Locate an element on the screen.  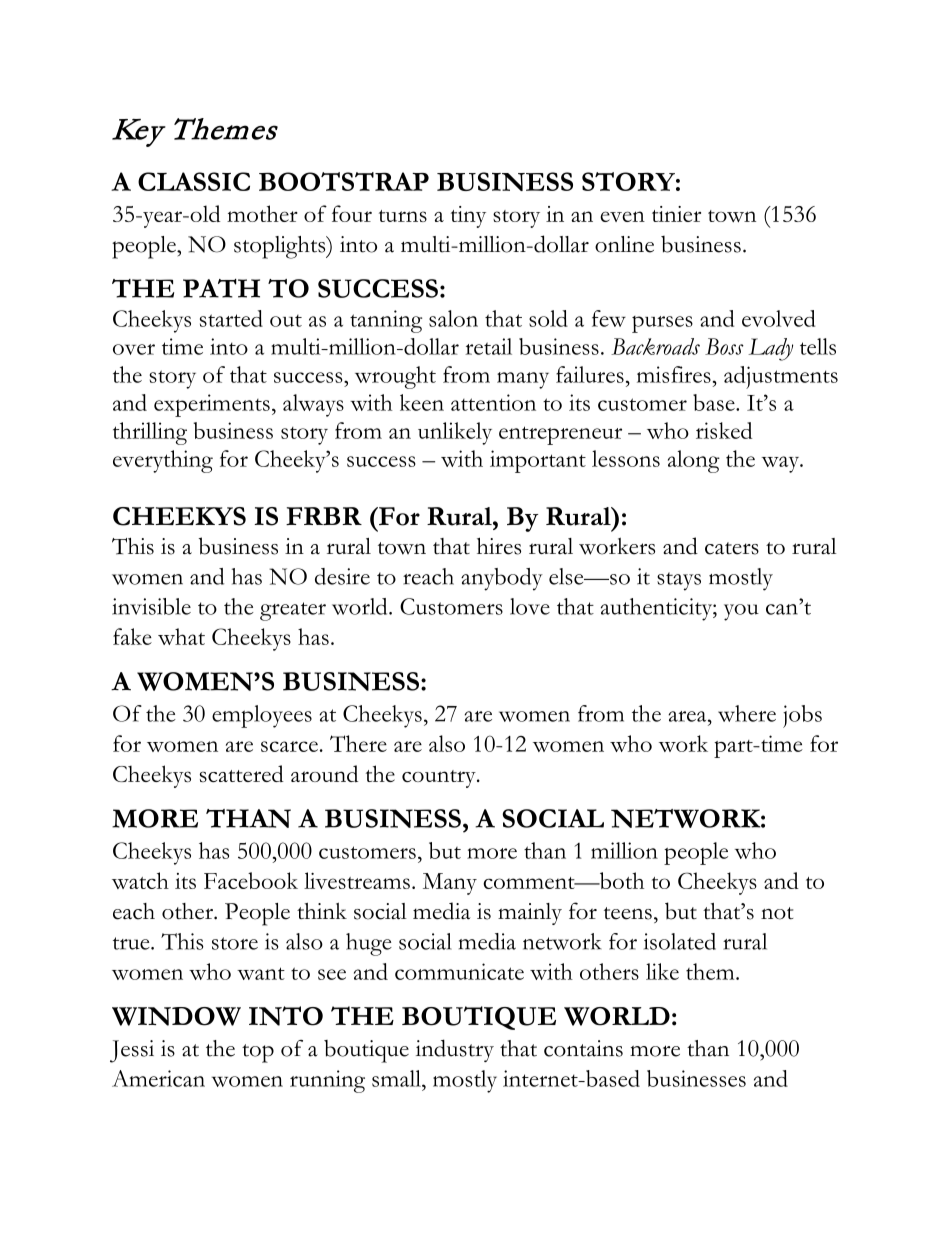
American is located at coordinates (158, 1078).
